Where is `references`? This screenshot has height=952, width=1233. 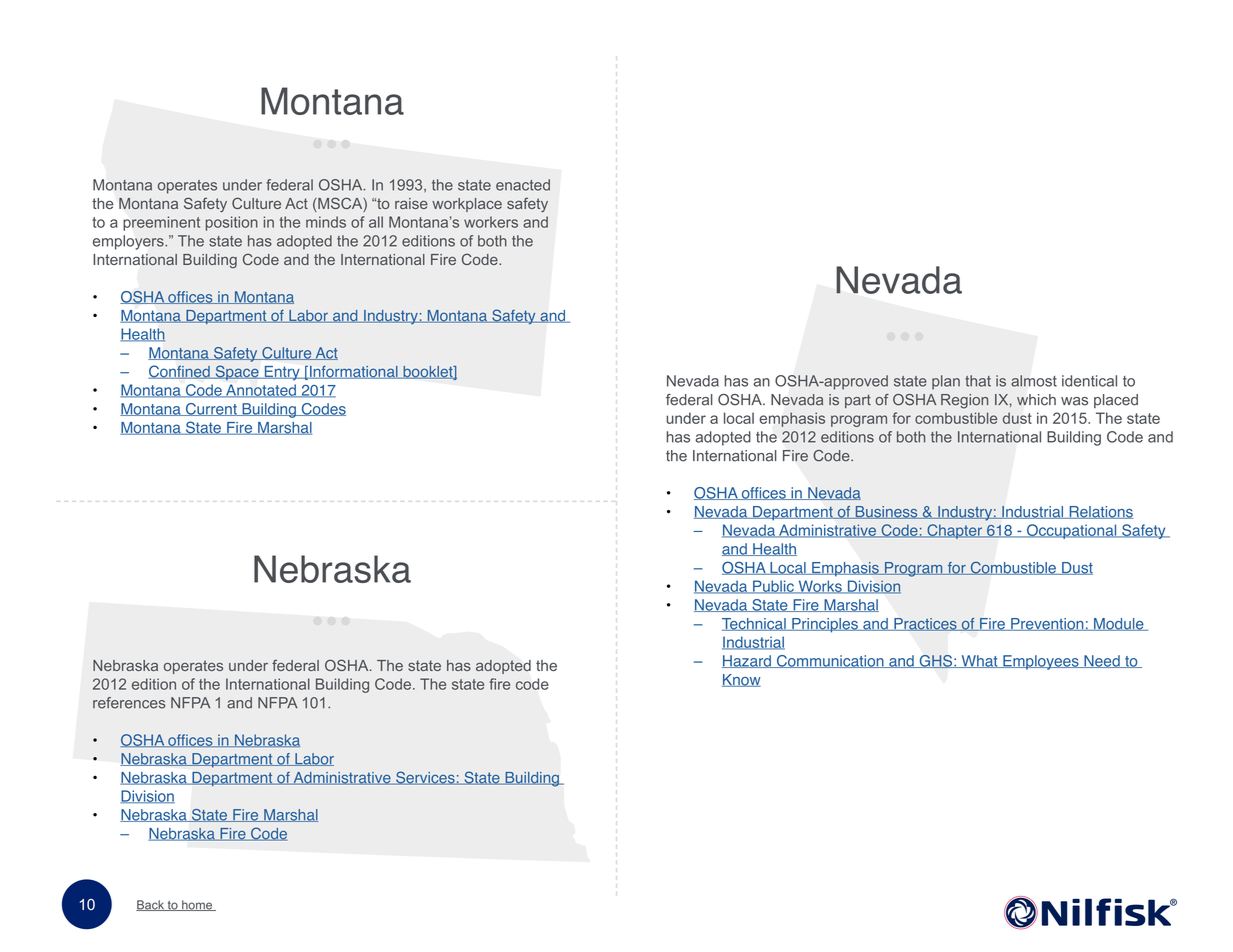 references is located at coordinates (129, 703).
